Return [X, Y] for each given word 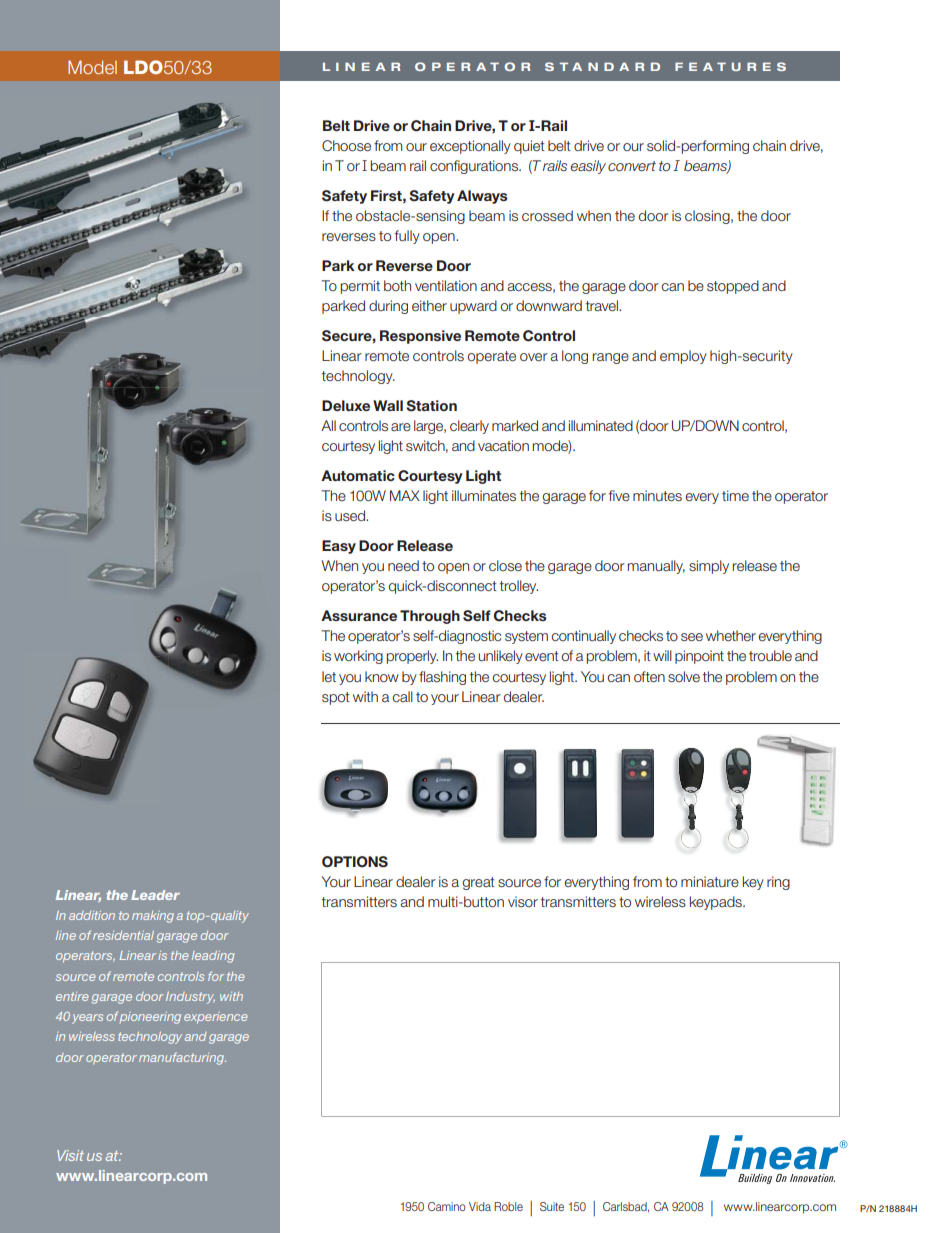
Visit [70, 1155]
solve [684, 676]
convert [632, 166]
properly [412, 657]
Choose [346, 146]
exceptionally [470, 147]
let [329, 676]
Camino [447, 1206]
